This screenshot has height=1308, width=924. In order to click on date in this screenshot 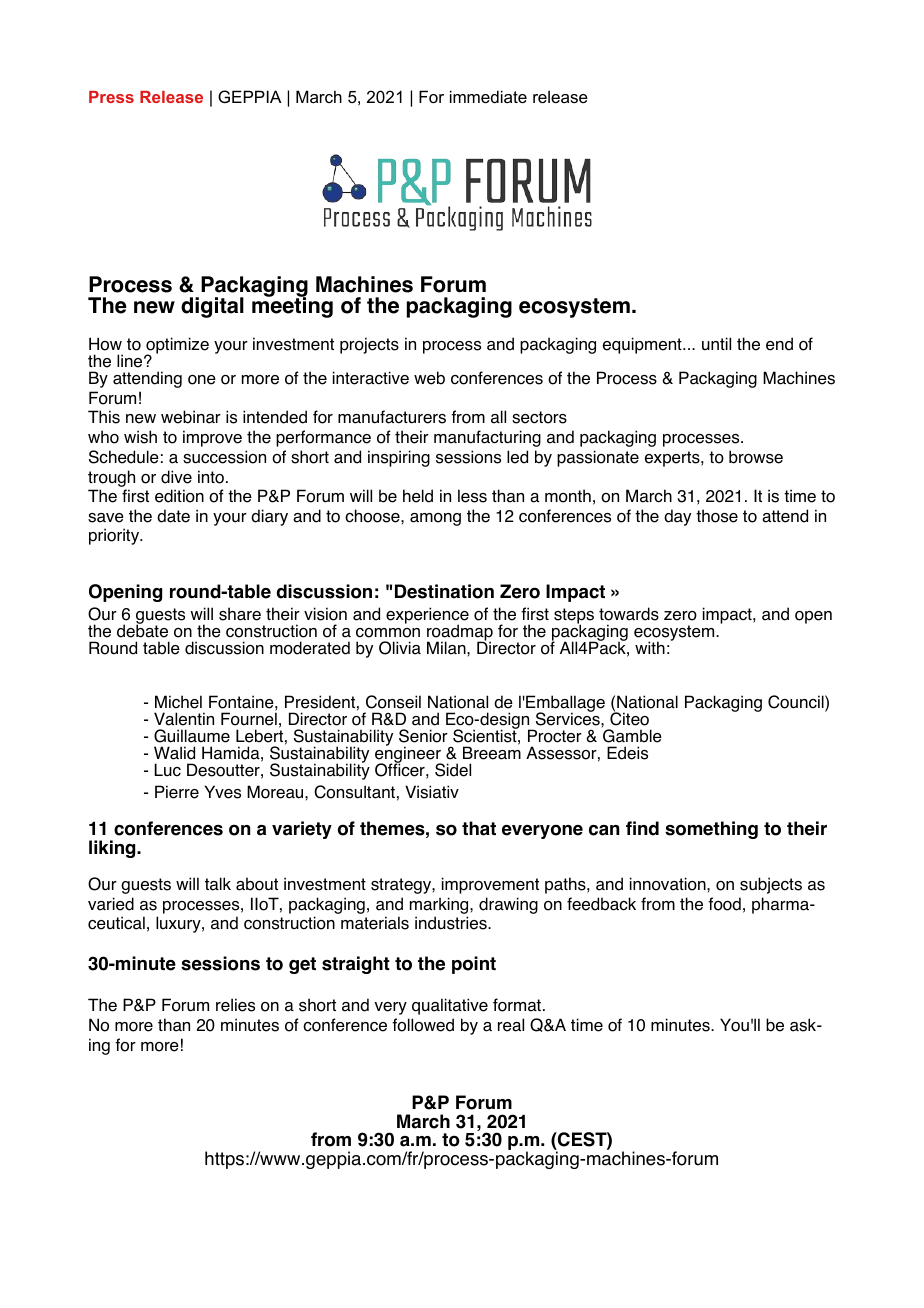, I will do `click(173, 516)`.
